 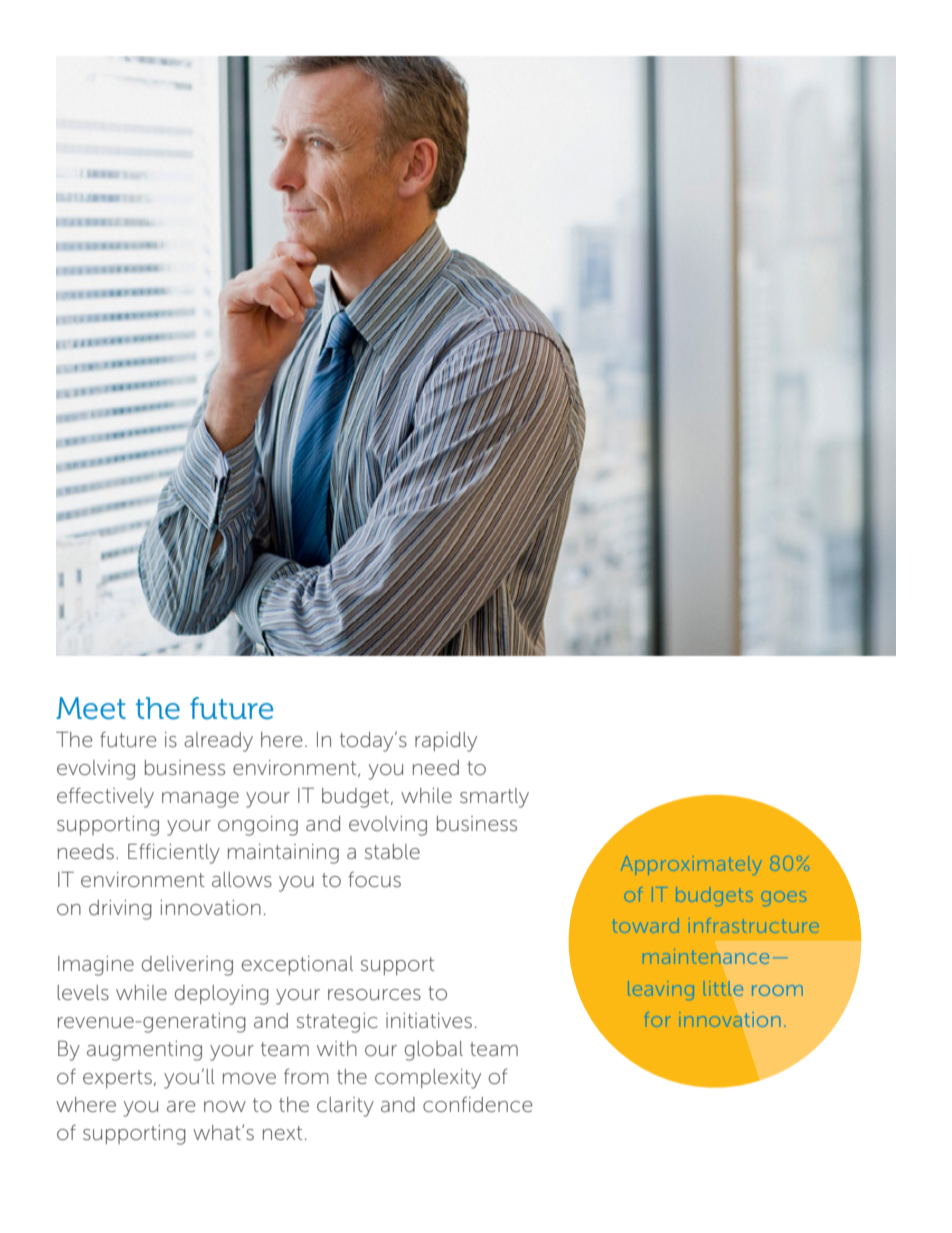 What do you see at coordinates (494, 798) in the screenshot?
I see `smartly` at bounding box center [494, 798].
